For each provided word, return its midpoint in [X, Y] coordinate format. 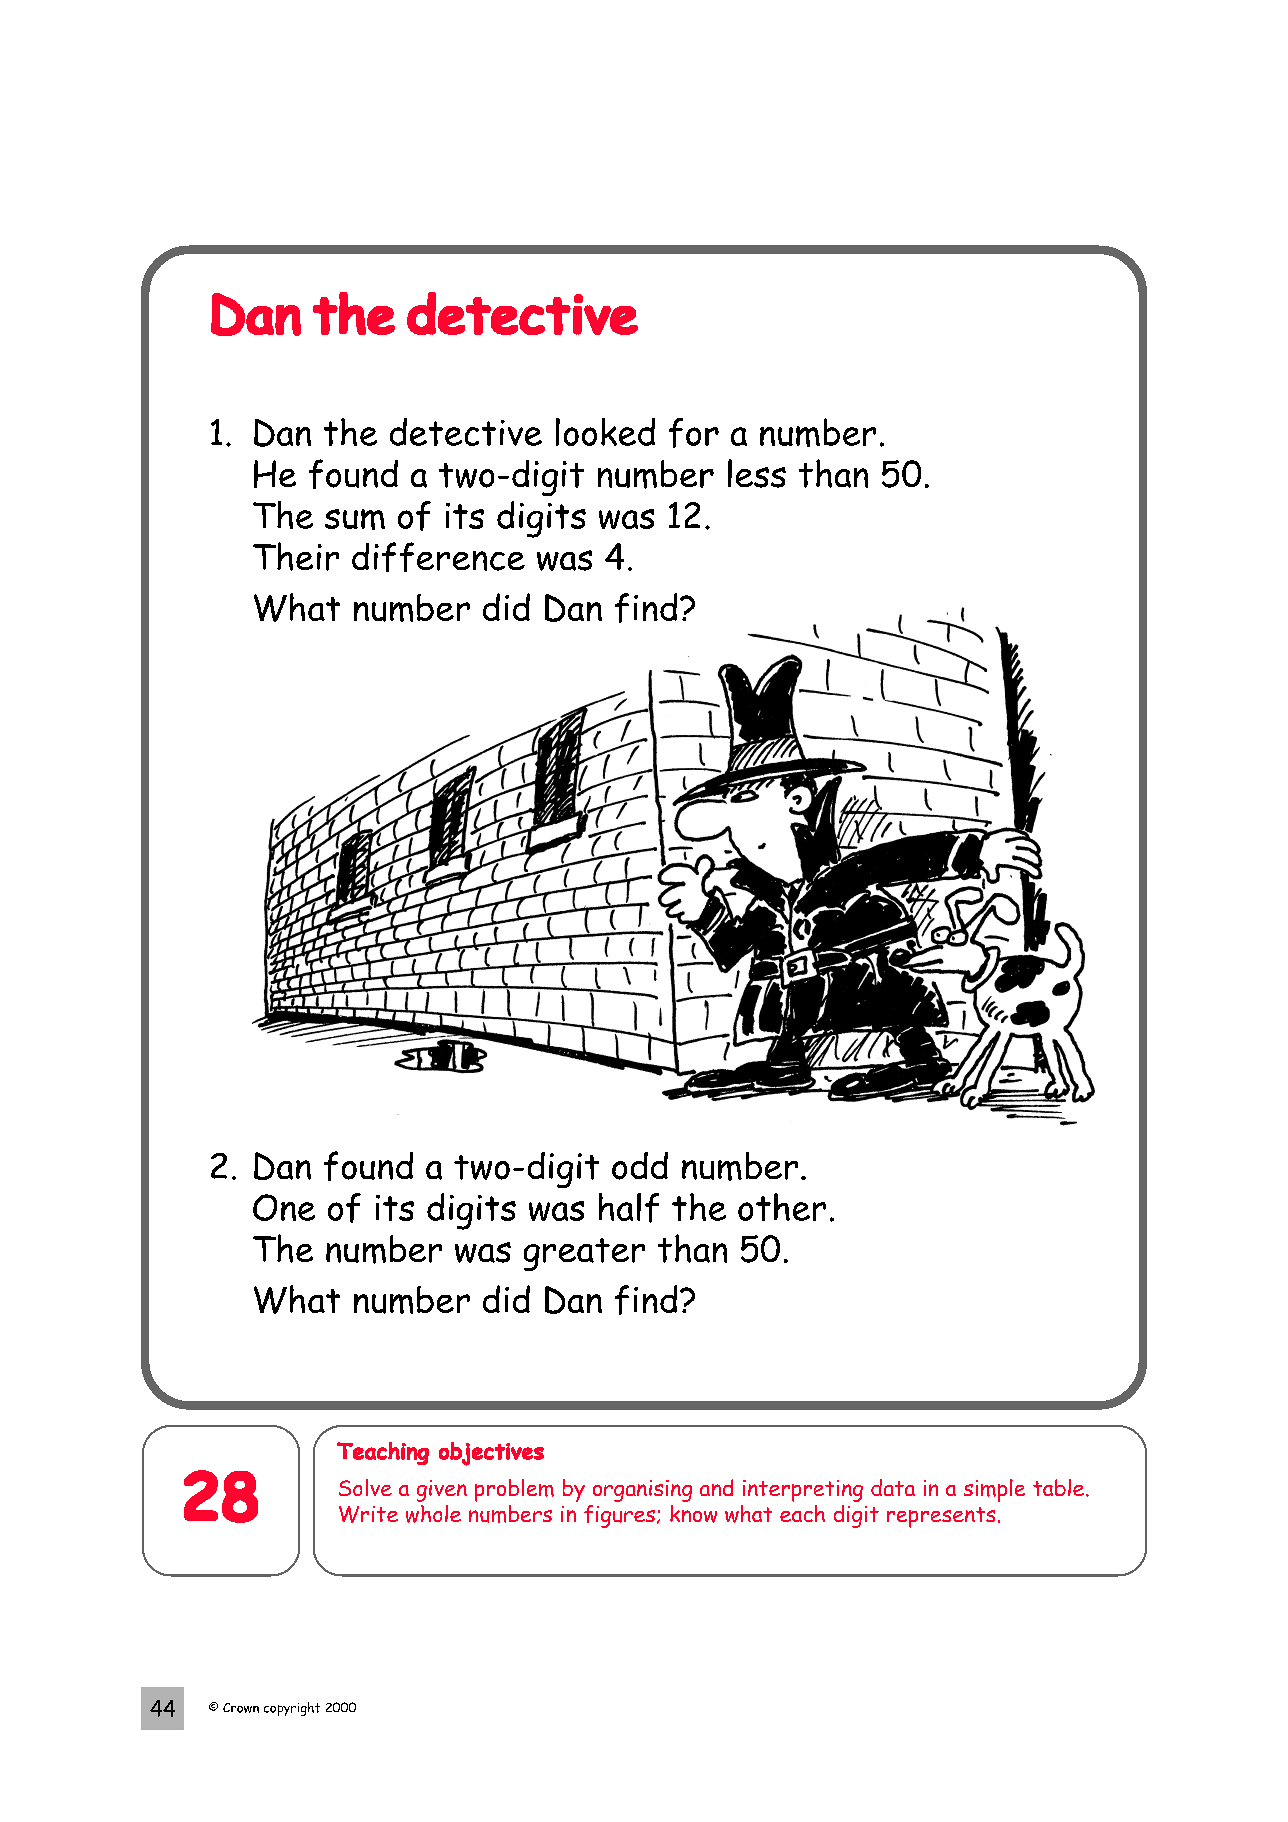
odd [640, 1166]
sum [355, 519]
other [782, 1207]
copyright [292, 1709]
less [757, 473]
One [284, 1207]
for [694, 433]
